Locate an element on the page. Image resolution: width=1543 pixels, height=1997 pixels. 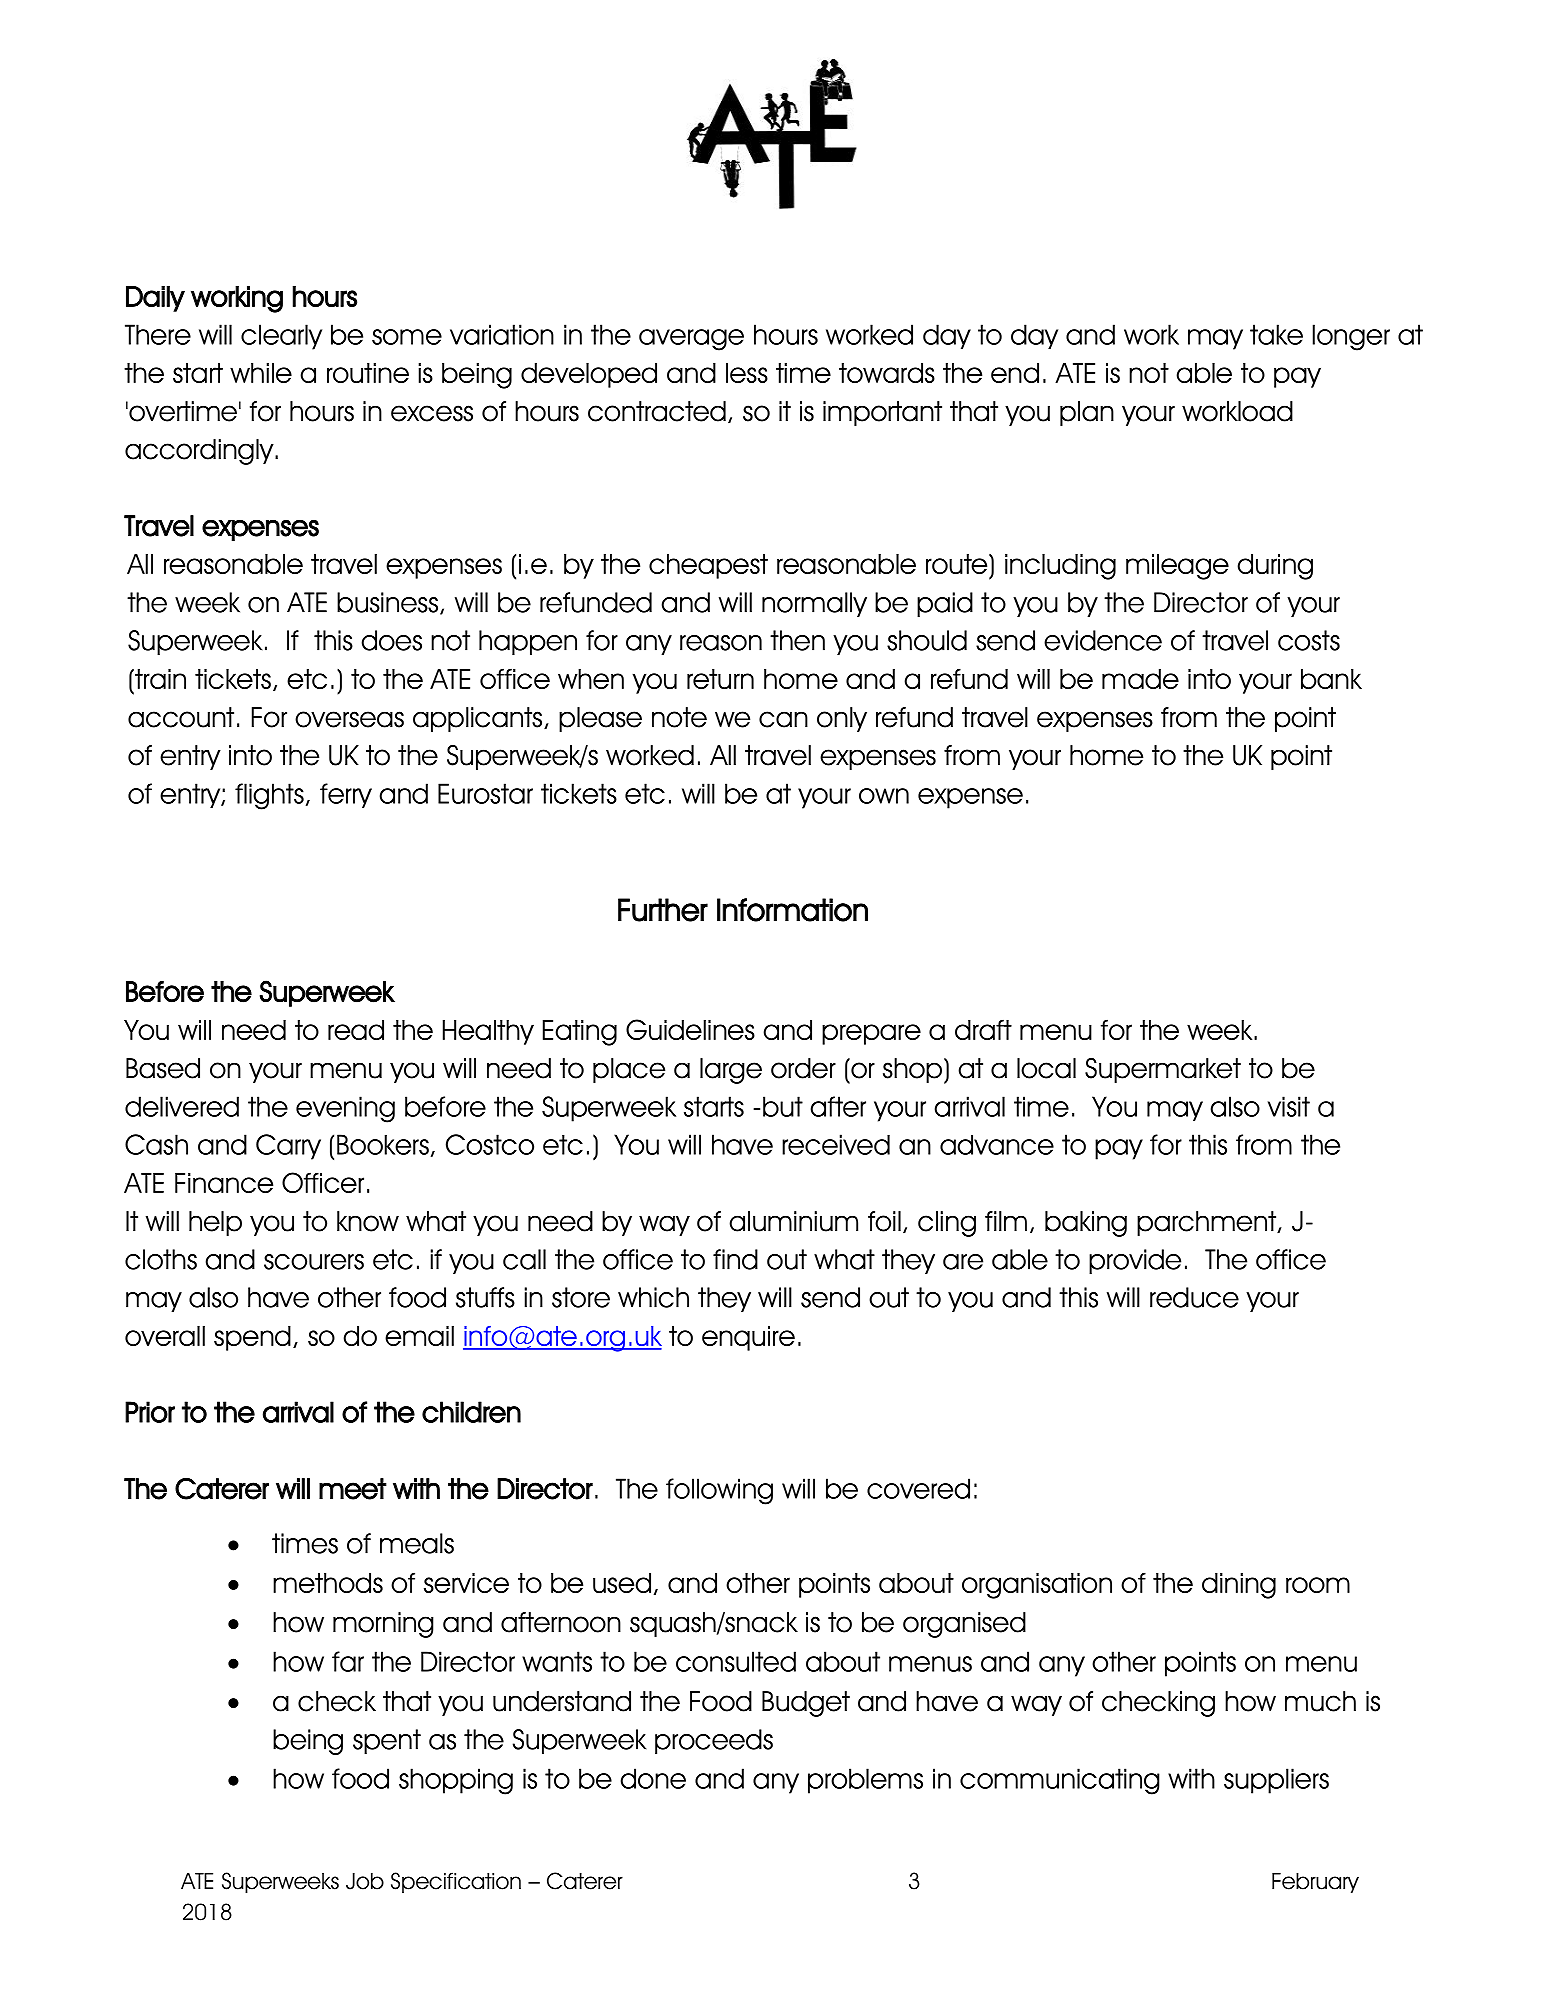
made is located at coordinates (1140, 679).
